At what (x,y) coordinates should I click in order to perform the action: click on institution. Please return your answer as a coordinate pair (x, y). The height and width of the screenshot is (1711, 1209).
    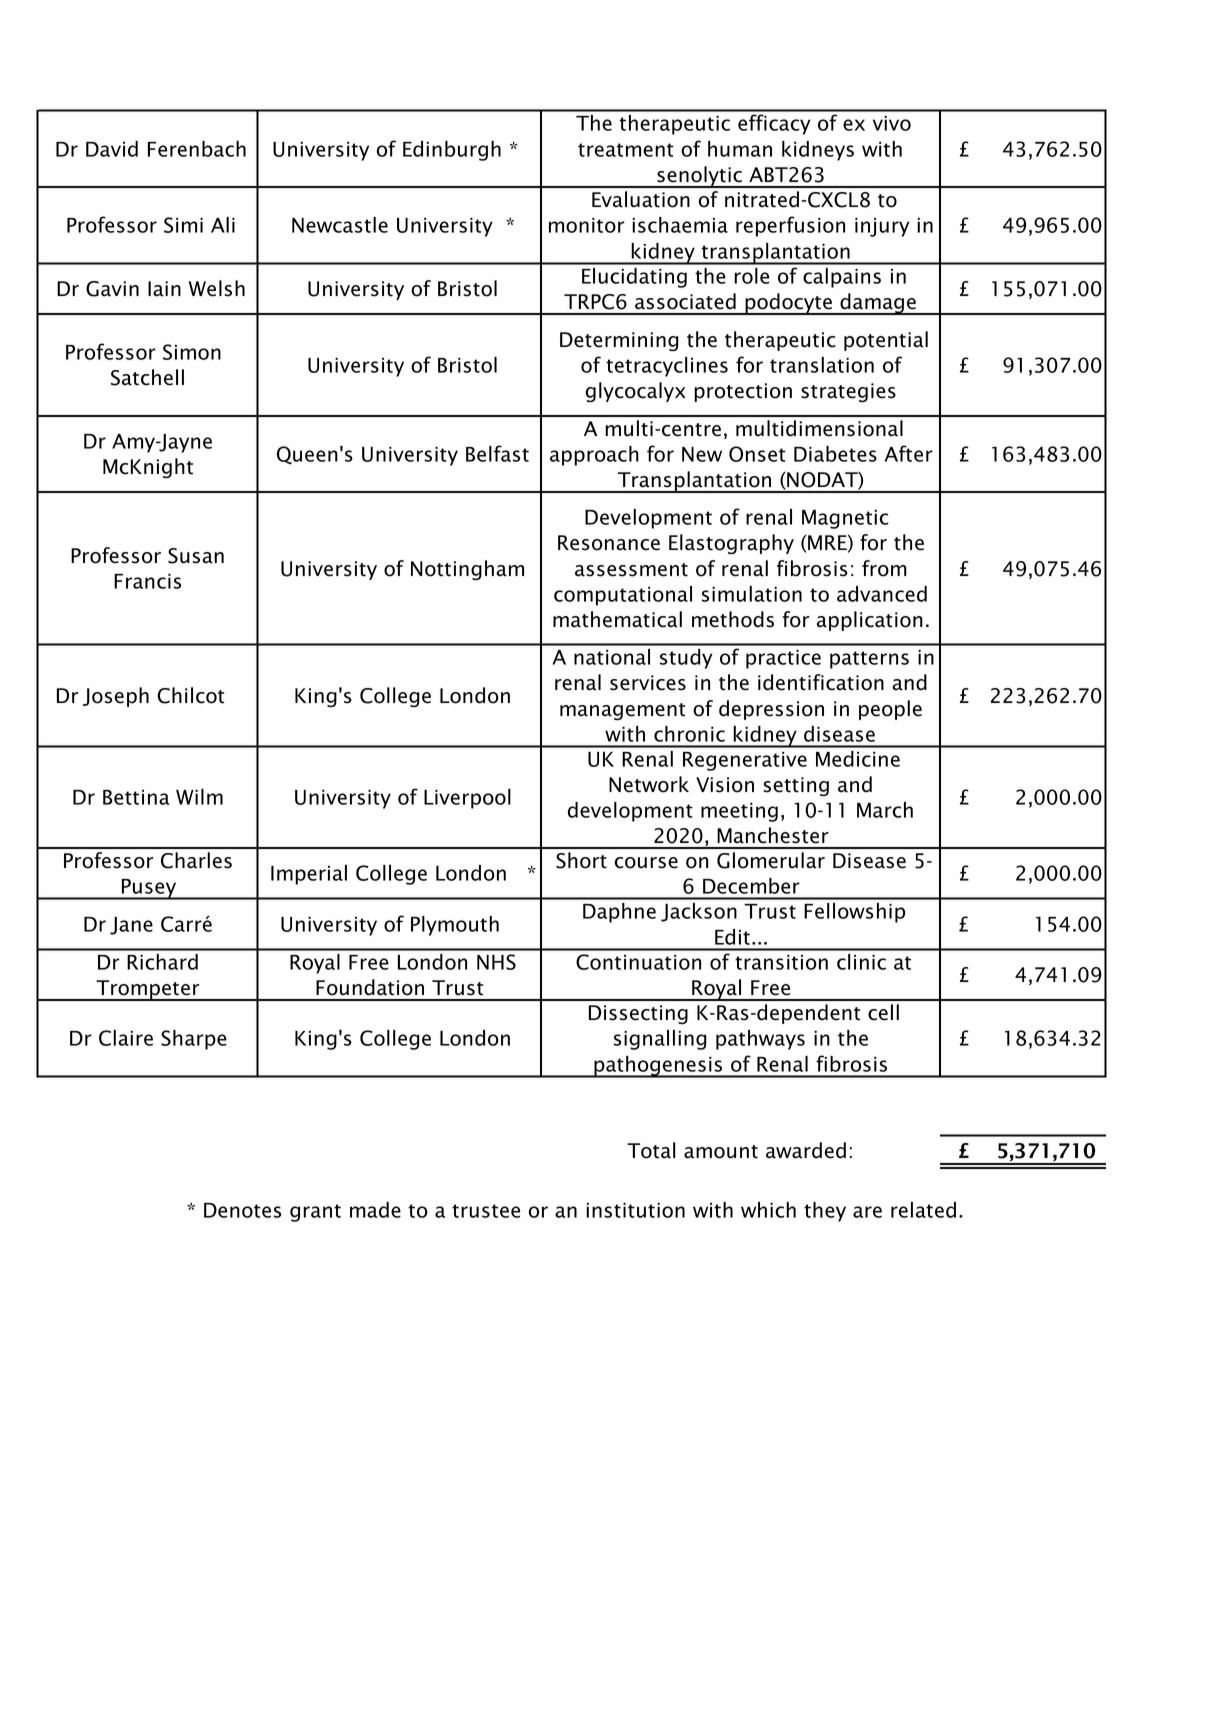
    Looking at the image, I should click on (635, 1210).
